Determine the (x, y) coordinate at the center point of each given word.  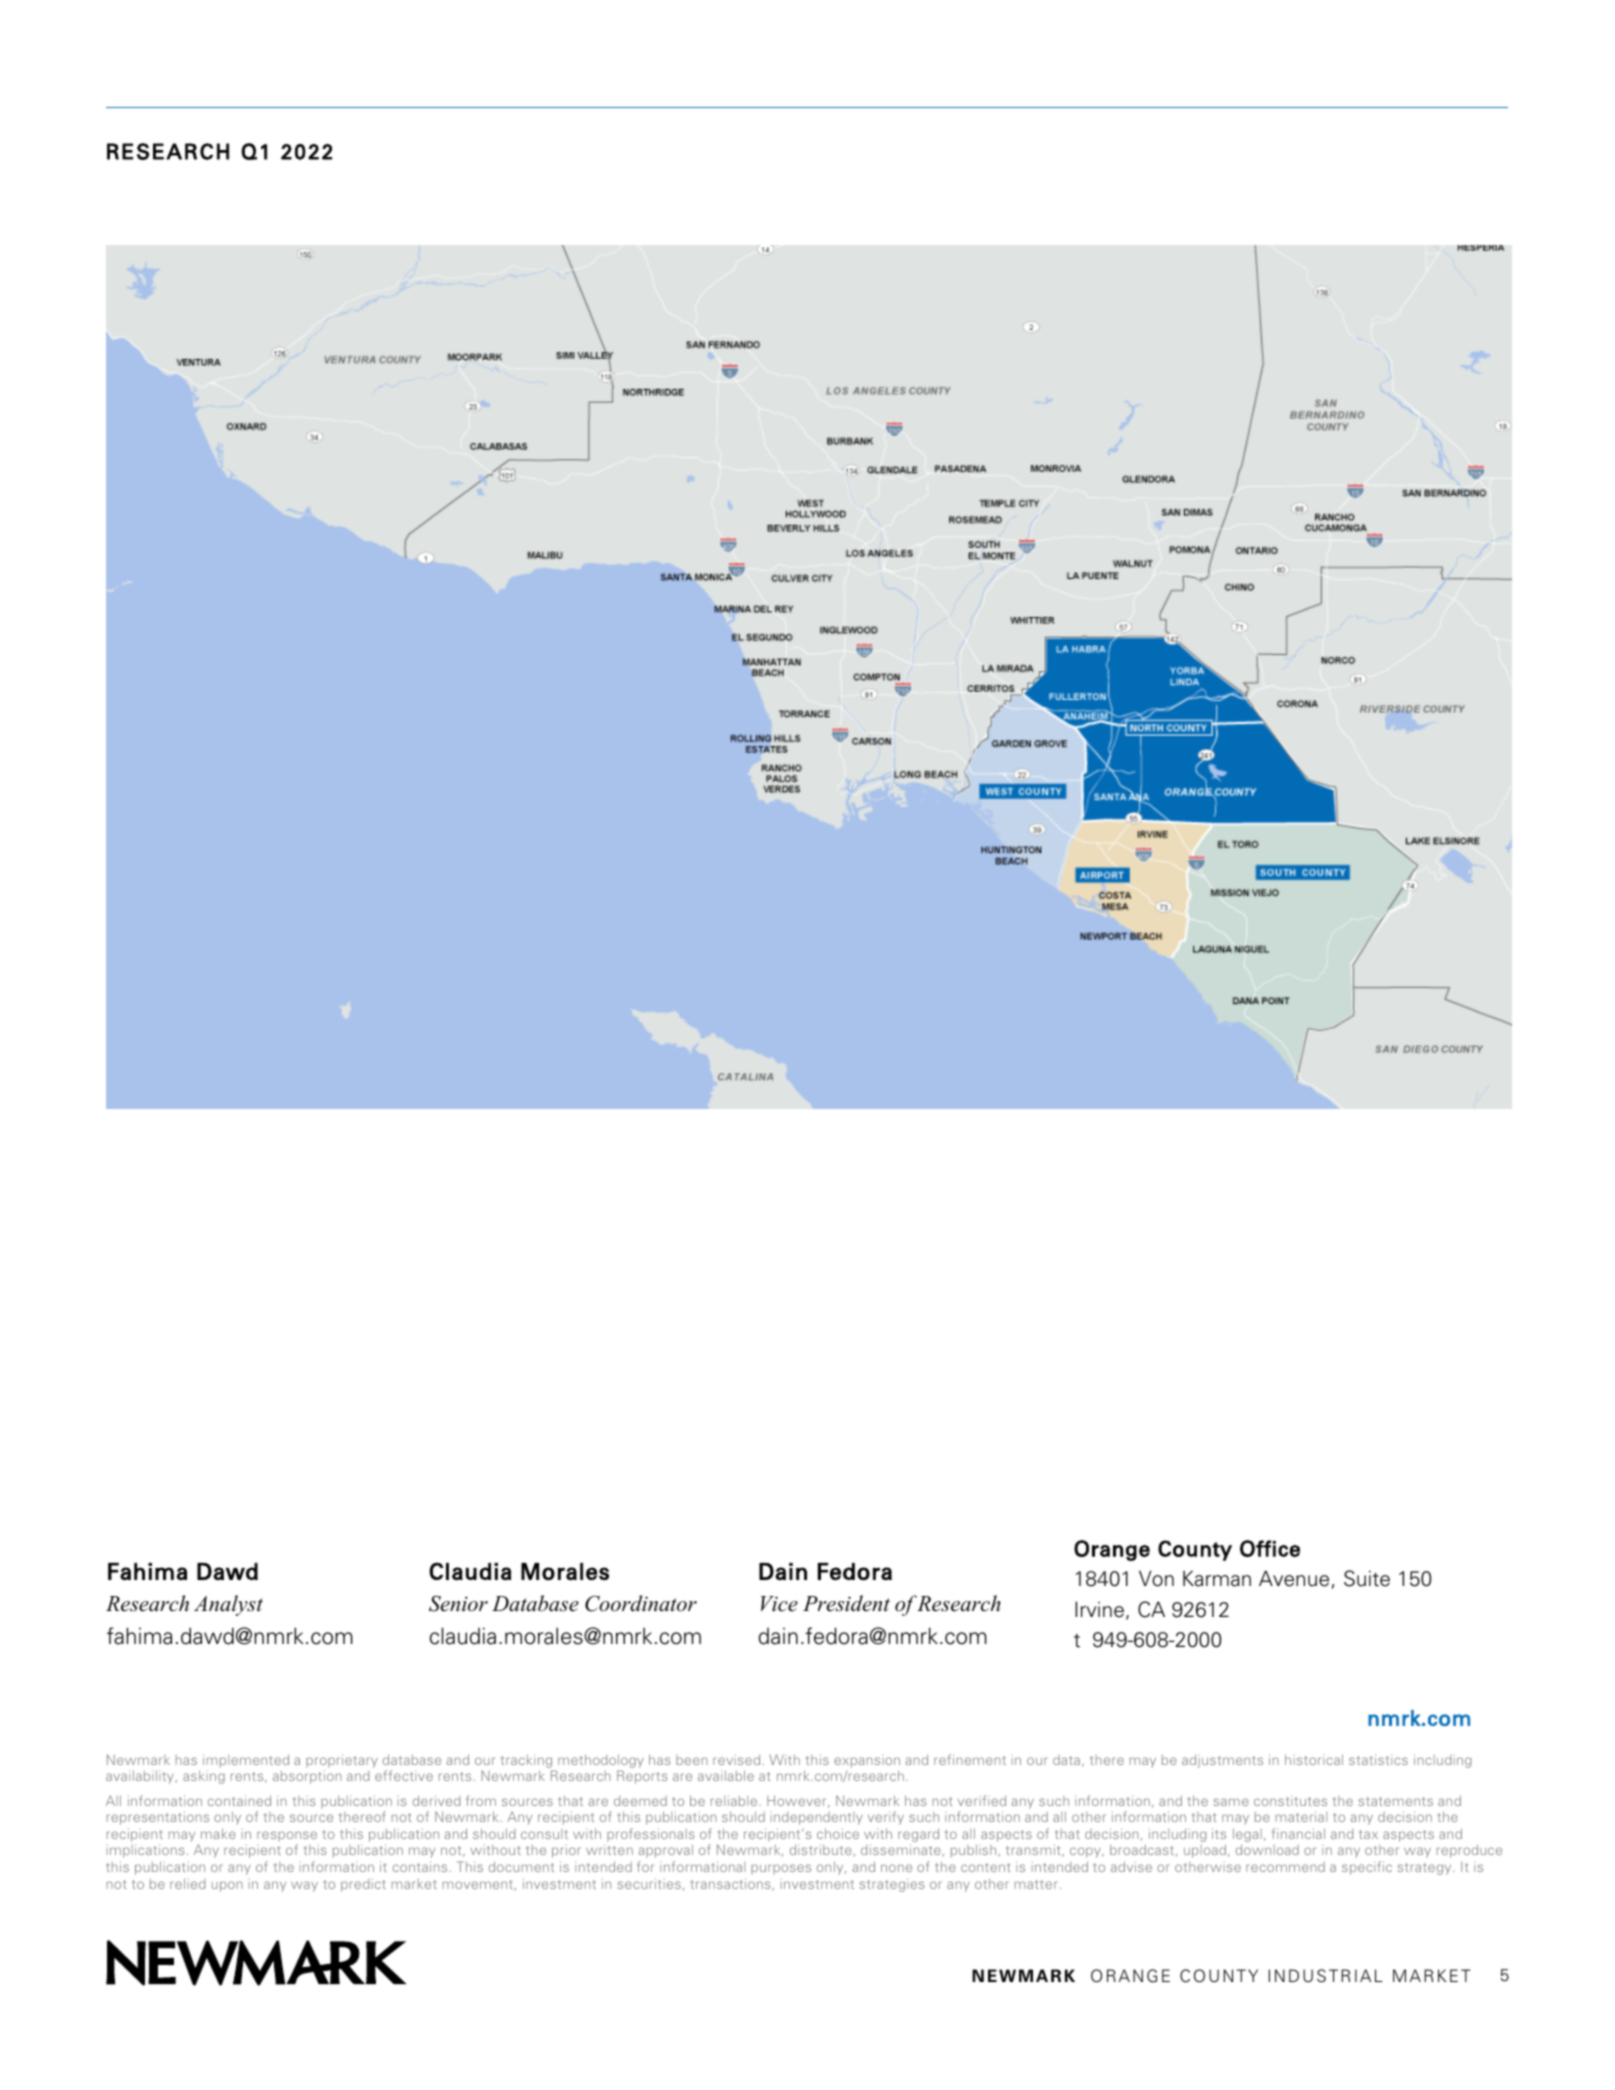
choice (838, 1833)
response (287, 1838)
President (846, 1603)
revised (736, 1759)
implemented (246, 1761)
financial (1298, 1833)
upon (227, 1886)
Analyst (228, 1605)
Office (1270, 1548)
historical (1314, 1759)
